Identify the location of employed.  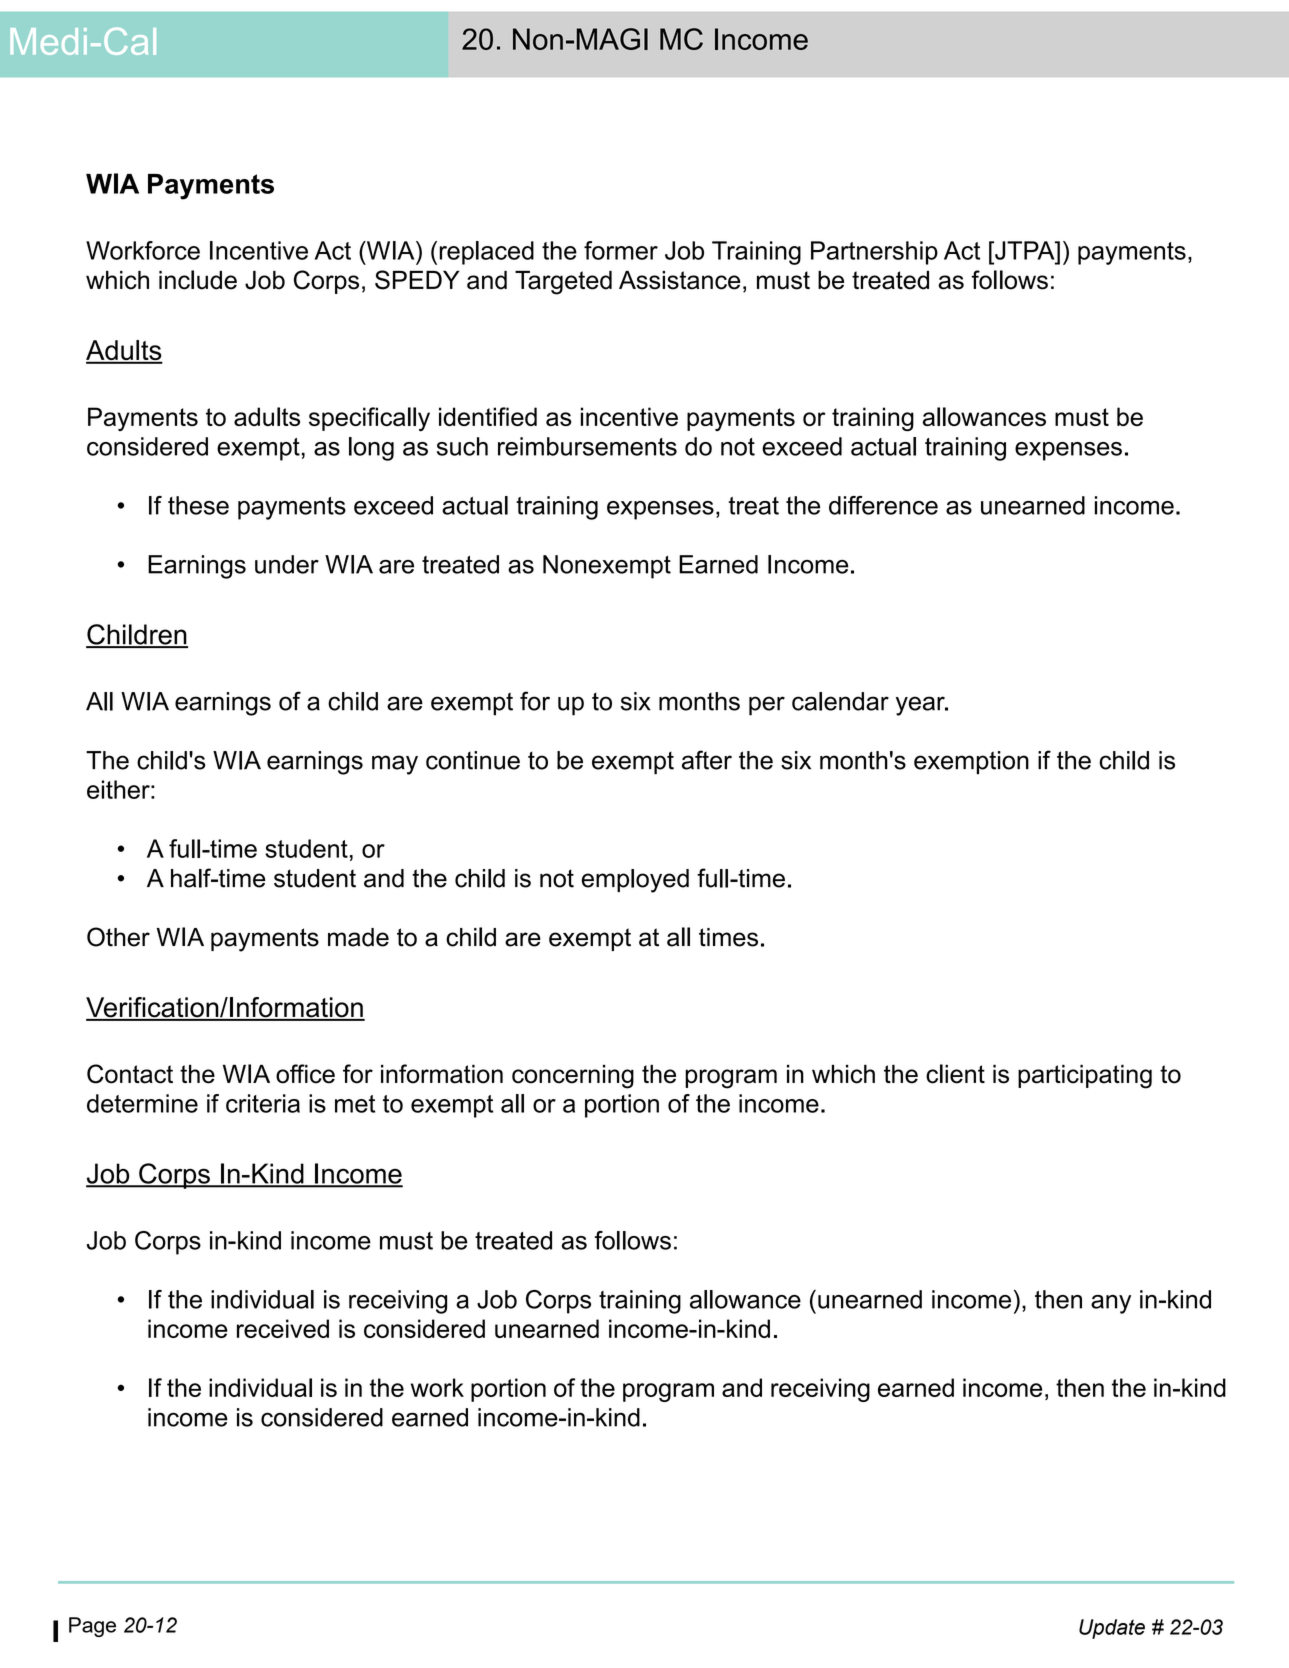
(635, 881).
